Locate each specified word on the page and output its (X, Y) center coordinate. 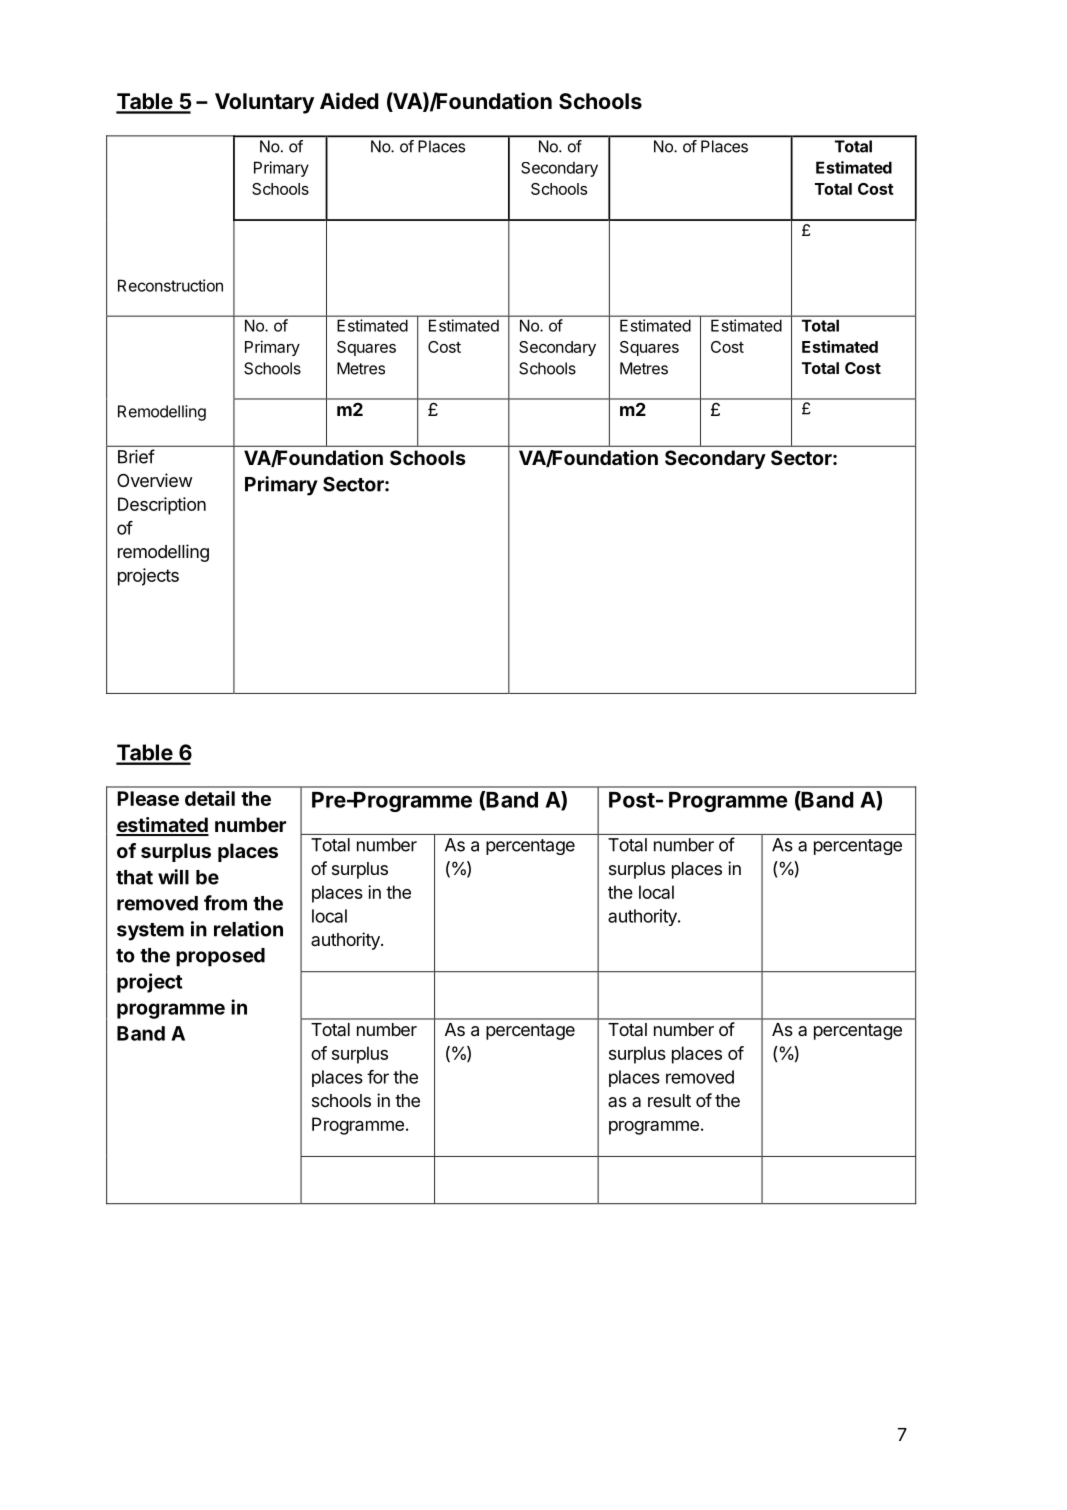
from (225, 903)
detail (210, 798)
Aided (349, 100)
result (669, 1100)
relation (248, 929)
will (173, 877)
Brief (136, 456)
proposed (220, 957)
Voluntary (264, 103)
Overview (154, 480)
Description (162, 506)
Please (148, 798)
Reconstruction (170, 285)
